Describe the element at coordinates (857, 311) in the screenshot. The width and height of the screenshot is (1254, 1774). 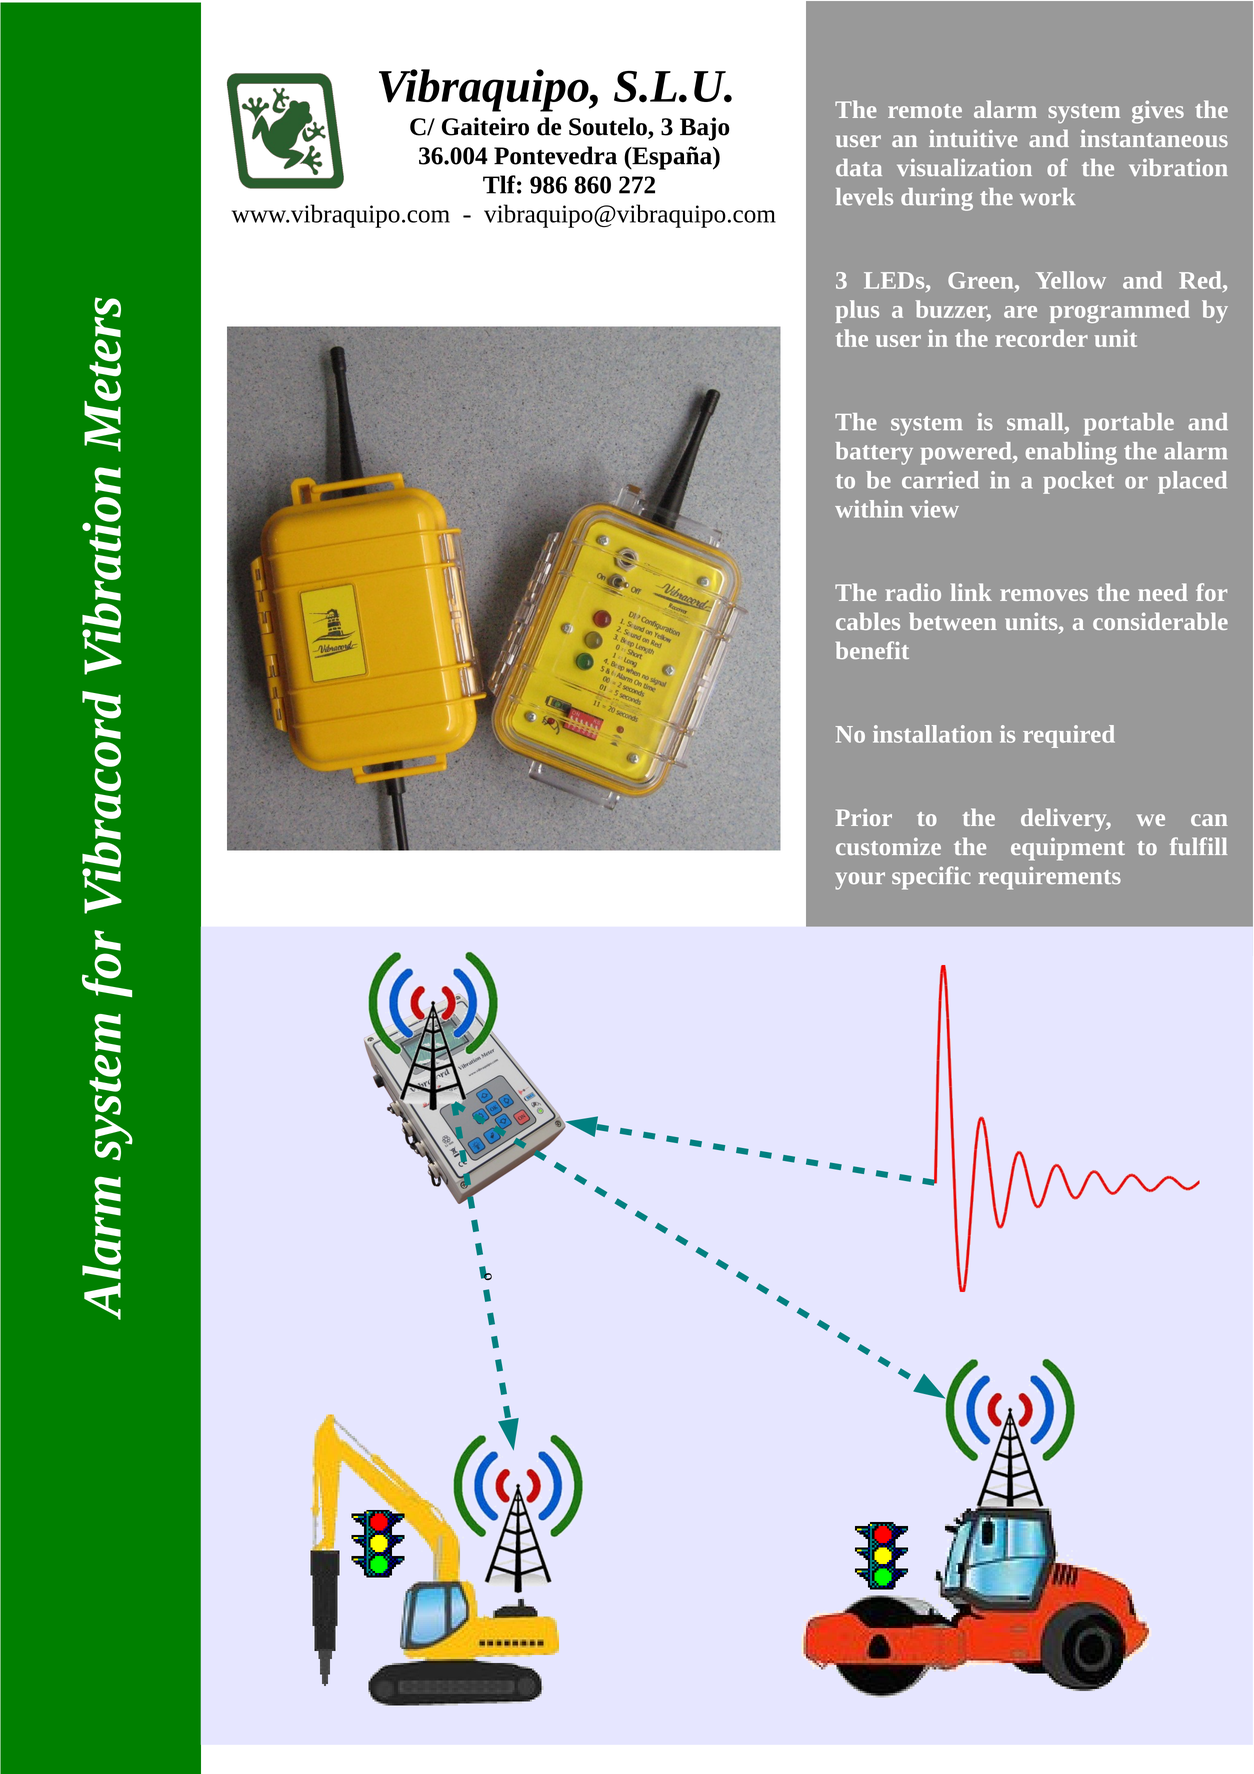
I see `plus` at that location.
